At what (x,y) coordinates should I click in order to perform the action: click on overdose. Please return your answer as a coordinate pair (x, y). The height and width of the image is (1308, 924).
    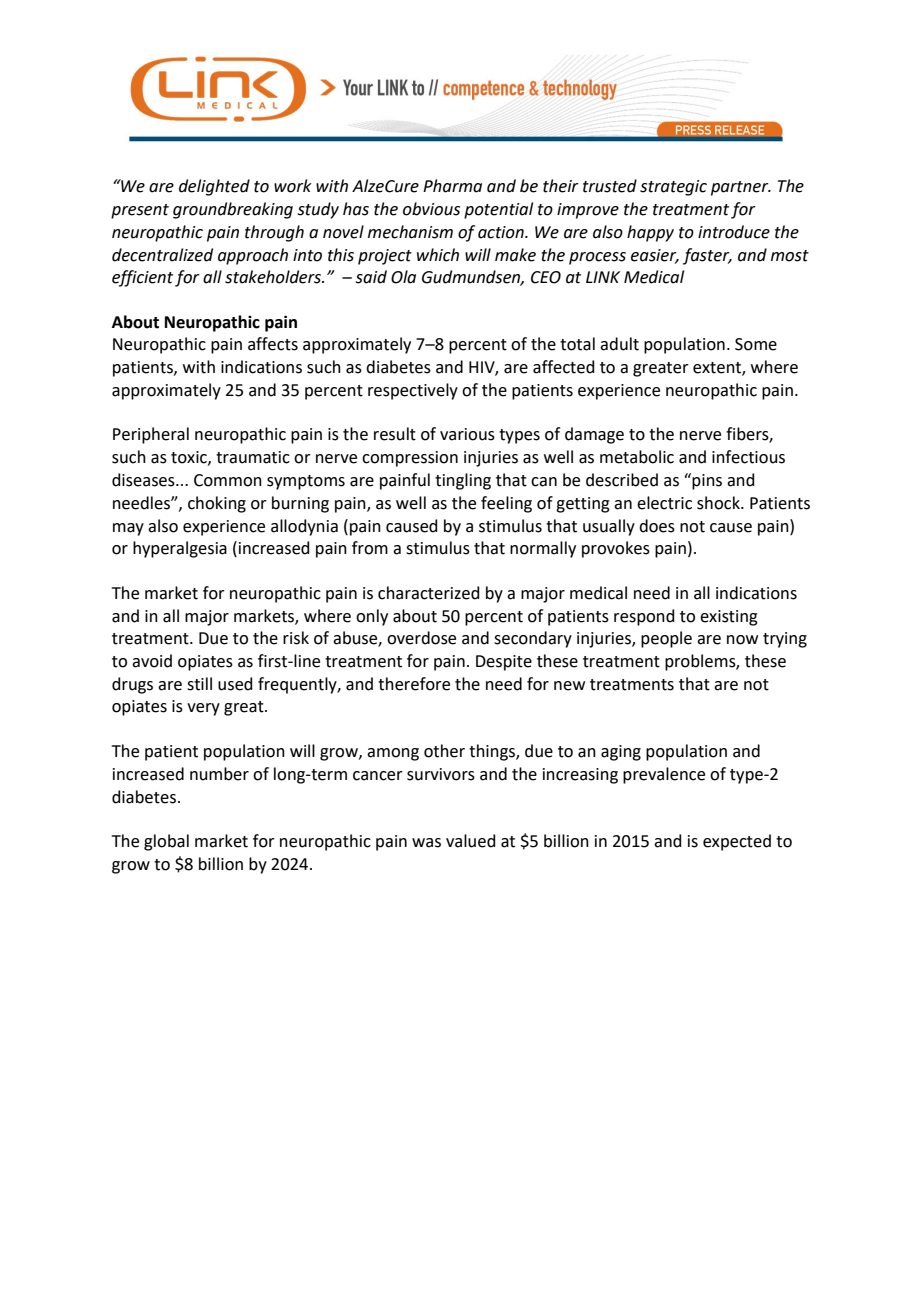
    Looking at the image, I should click on (421, 638).
